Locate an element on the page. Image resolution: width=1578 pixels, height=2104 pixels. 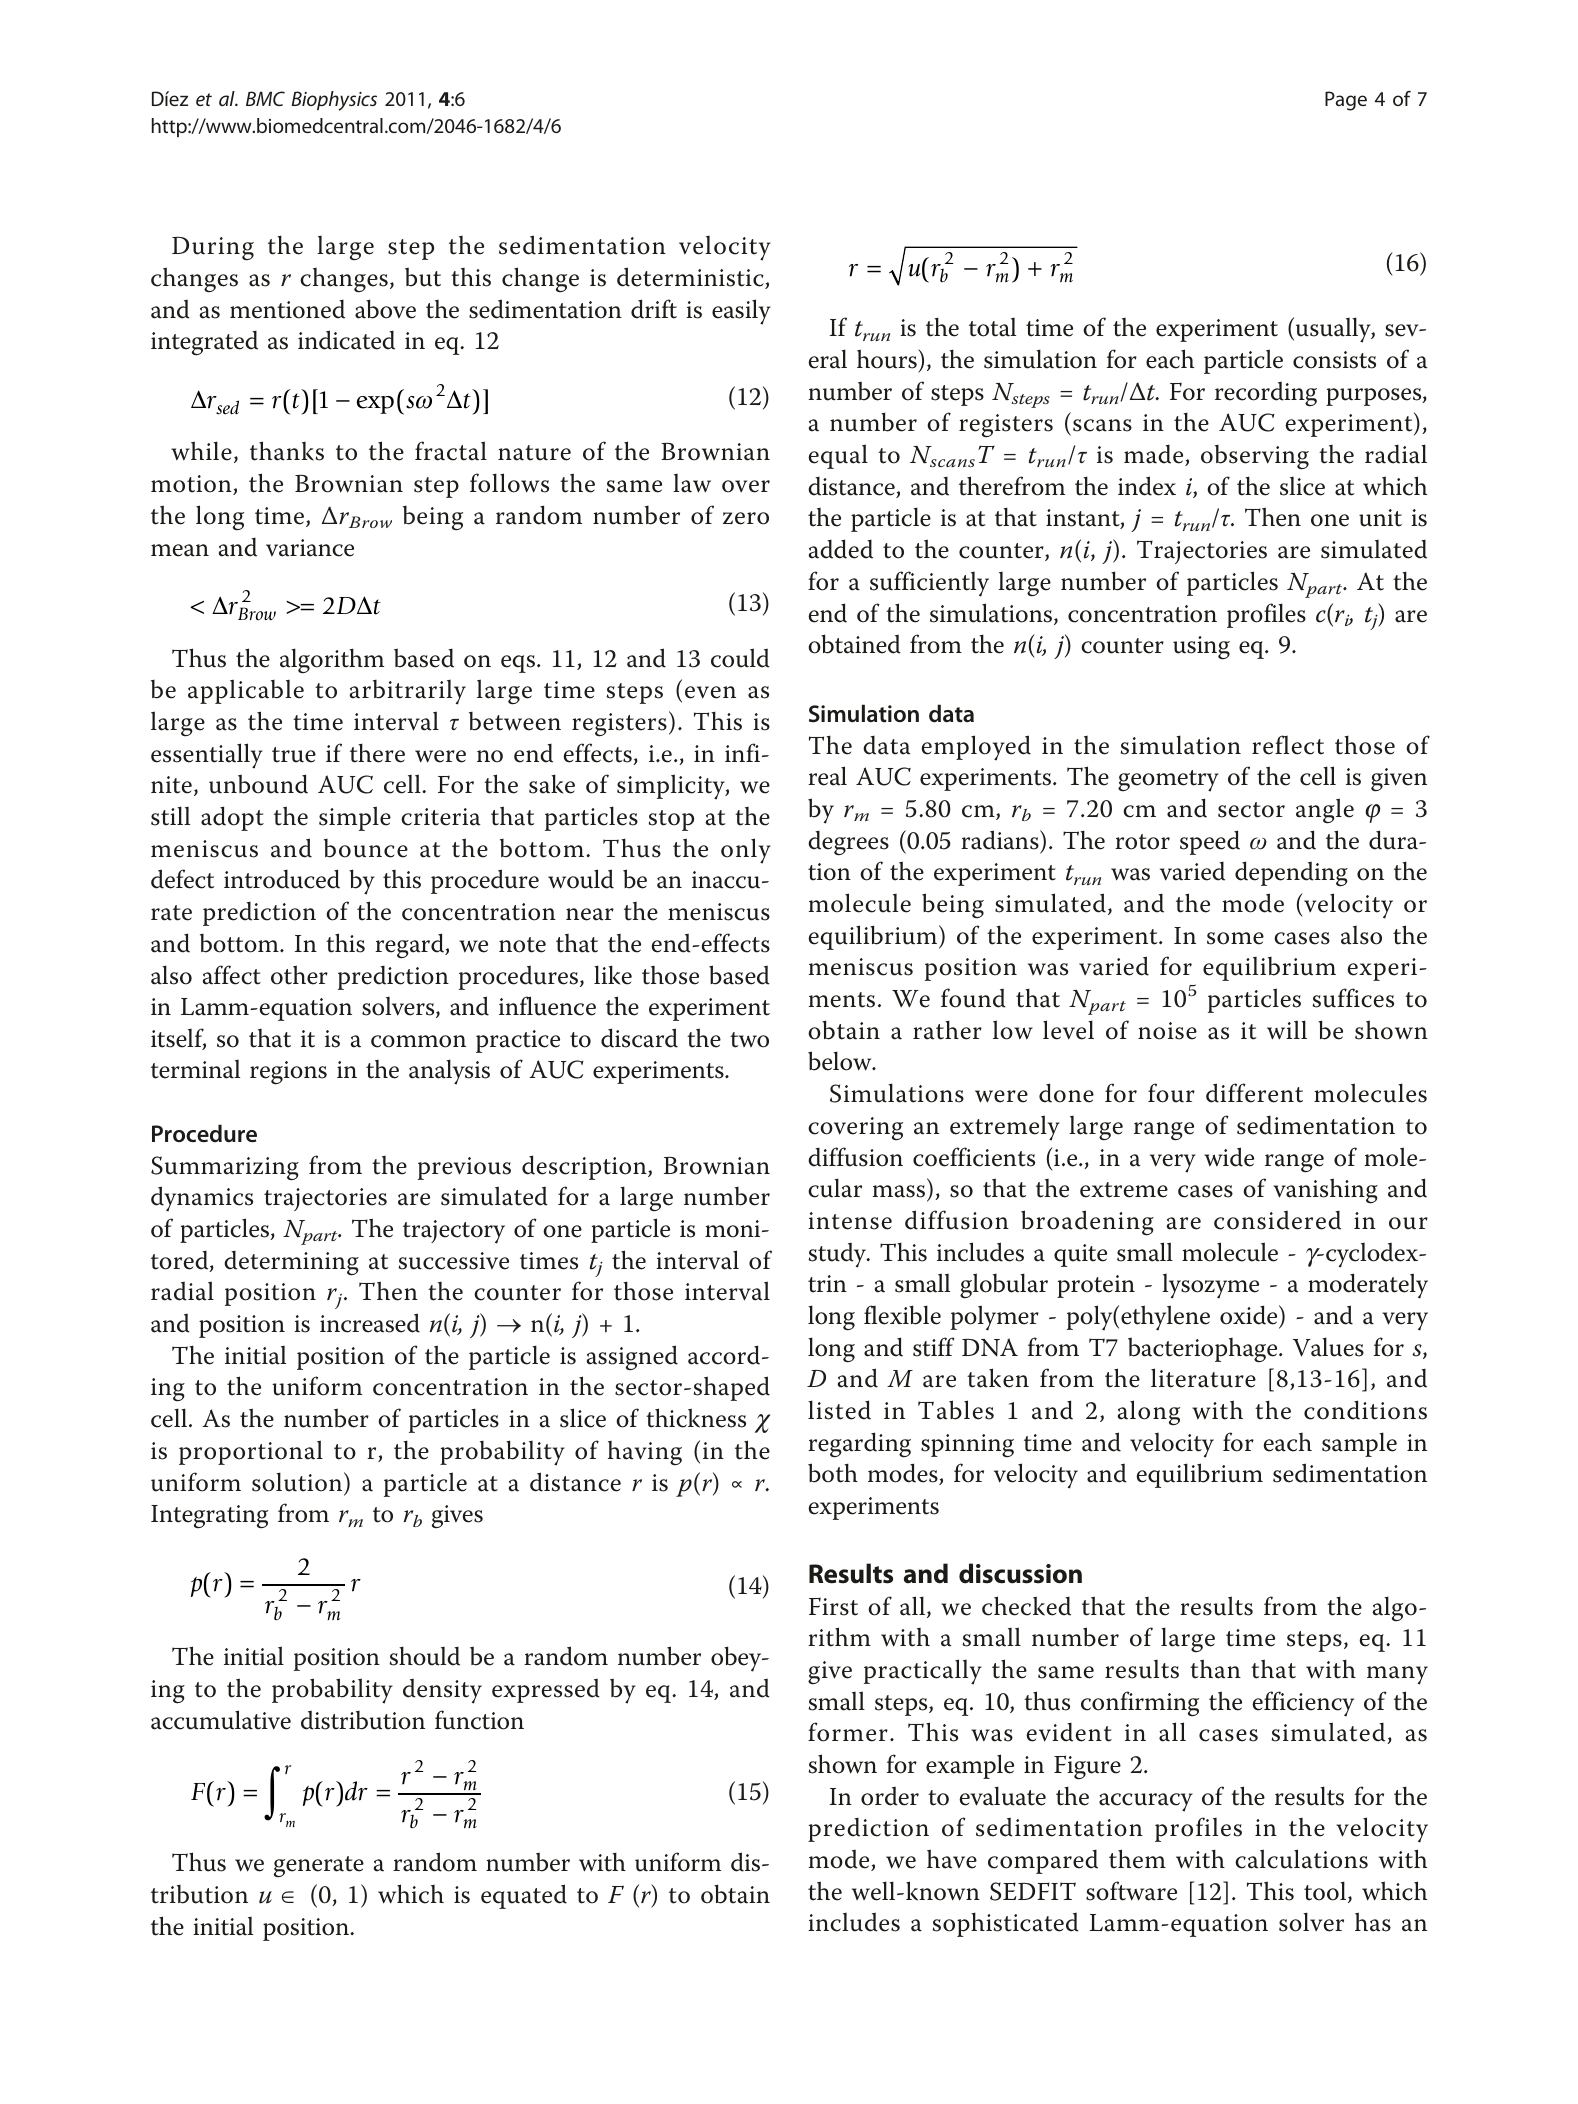
equated is located at coordinates (524, 1896).
